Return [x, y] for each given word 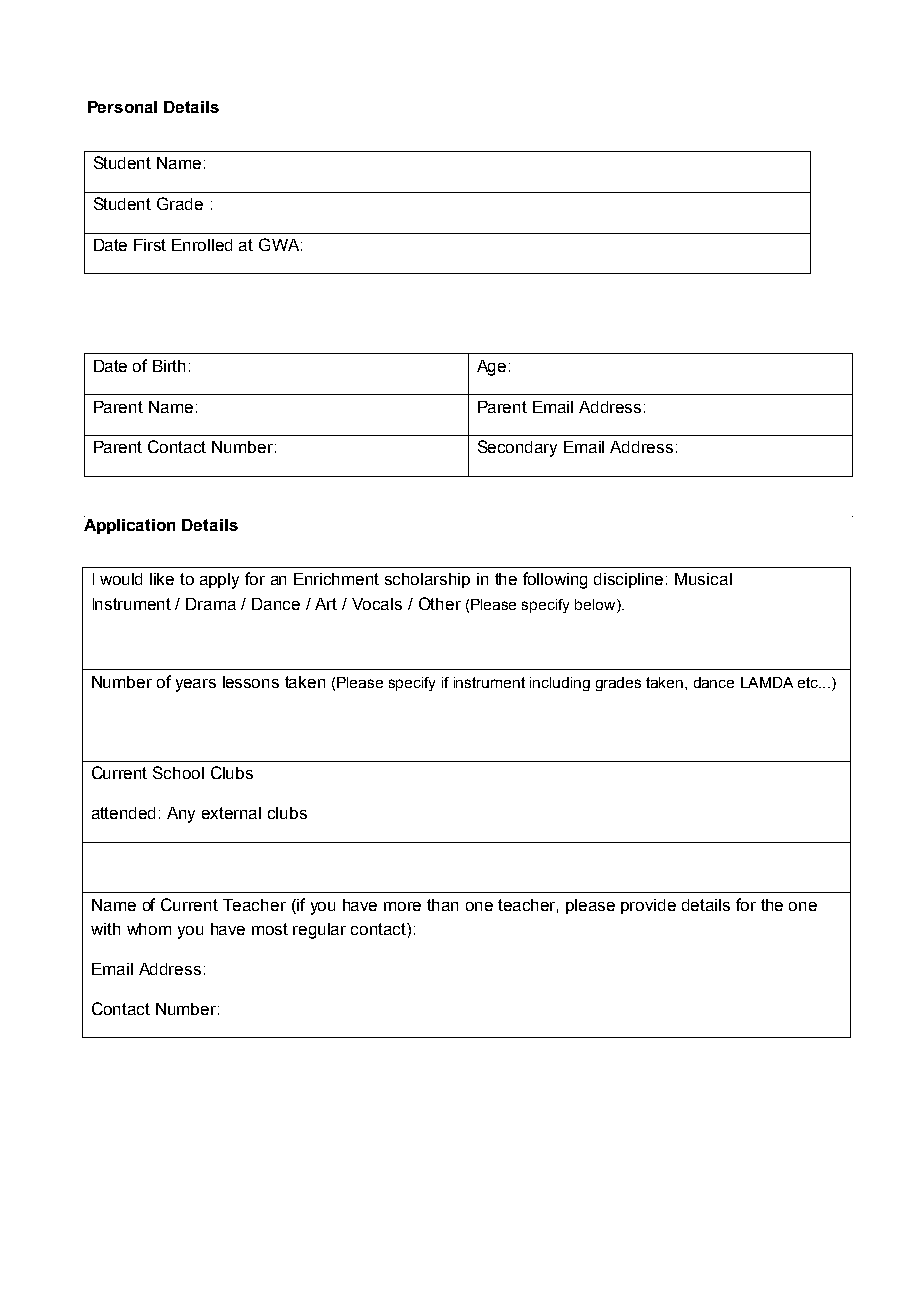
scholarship [427, 580]
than [442, 905]
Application [129, 525]
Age [491, 368]
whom [149, 929]
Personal [122, 107]
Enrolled [202, 245]
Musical [703, 579]
